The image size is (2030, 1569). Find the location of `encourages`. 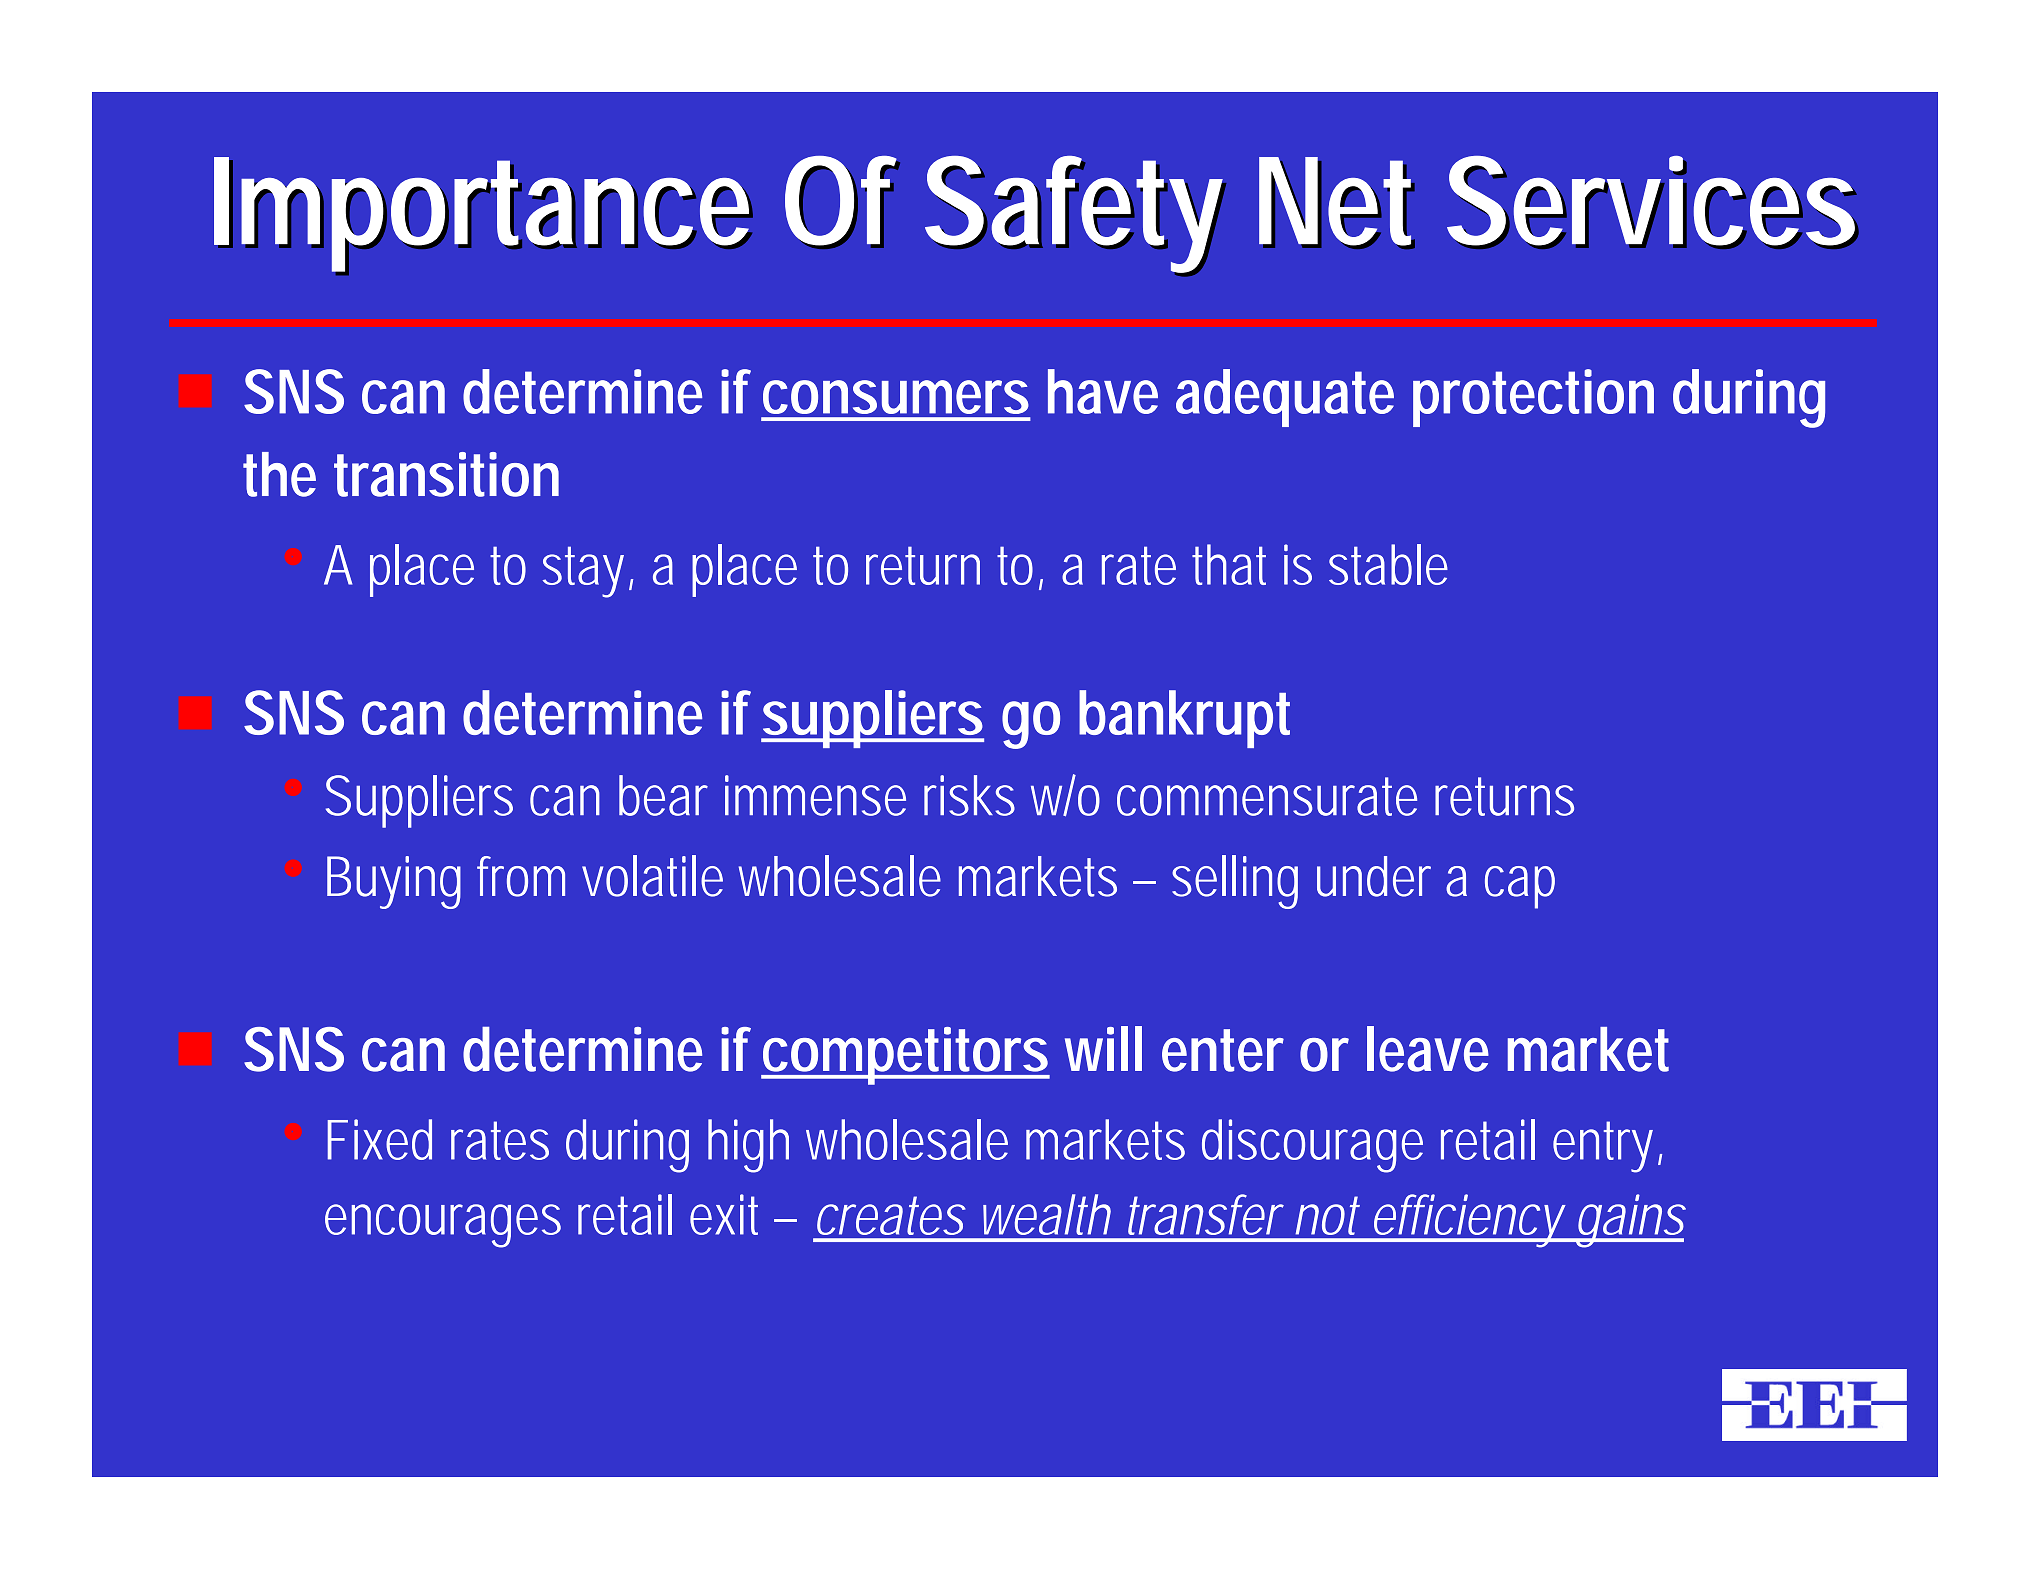

encourages is located at coordinates (443, 1226).
